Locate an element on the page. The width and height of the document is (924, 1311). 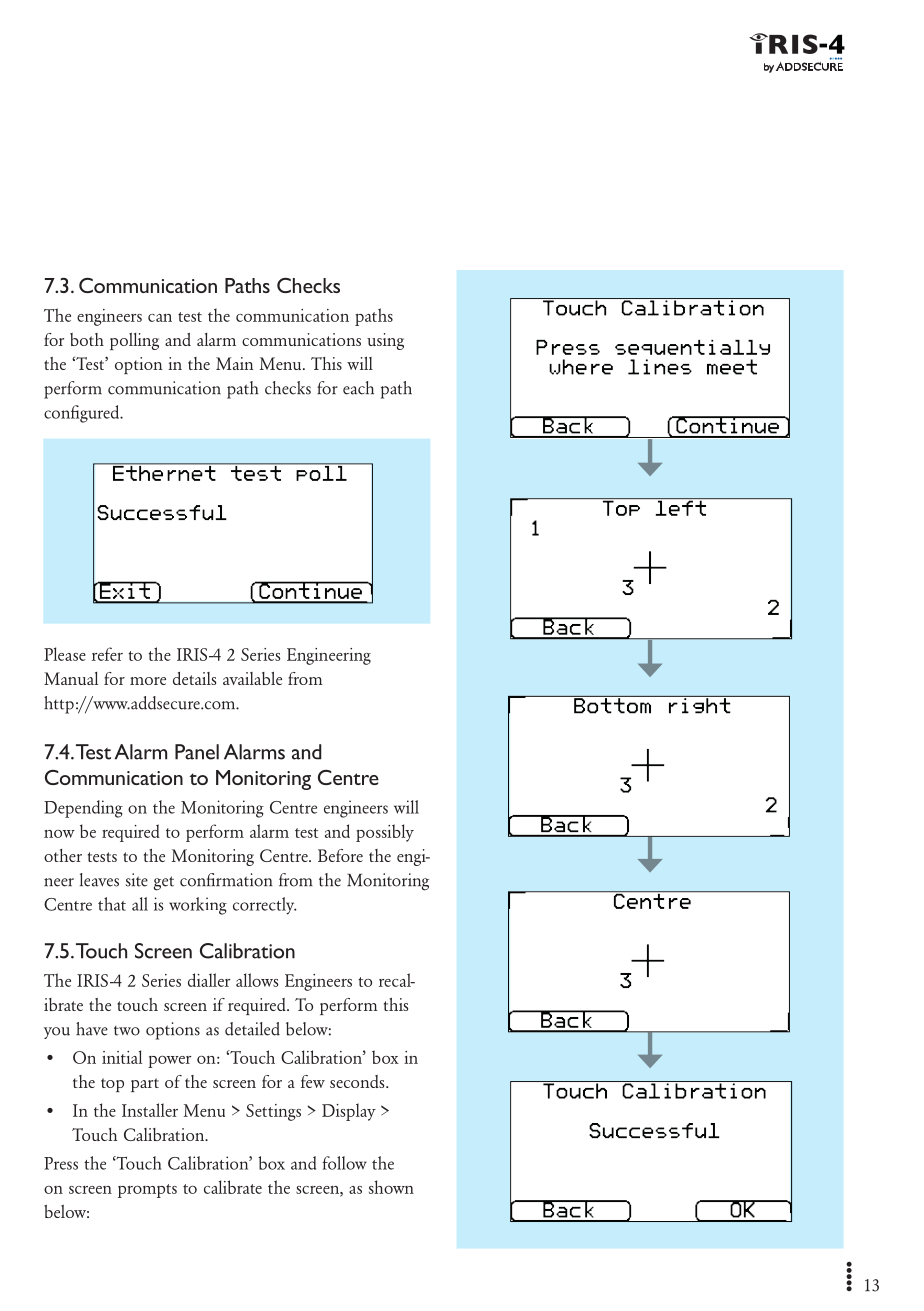
Settings is located at coordinates (273, 1112).
